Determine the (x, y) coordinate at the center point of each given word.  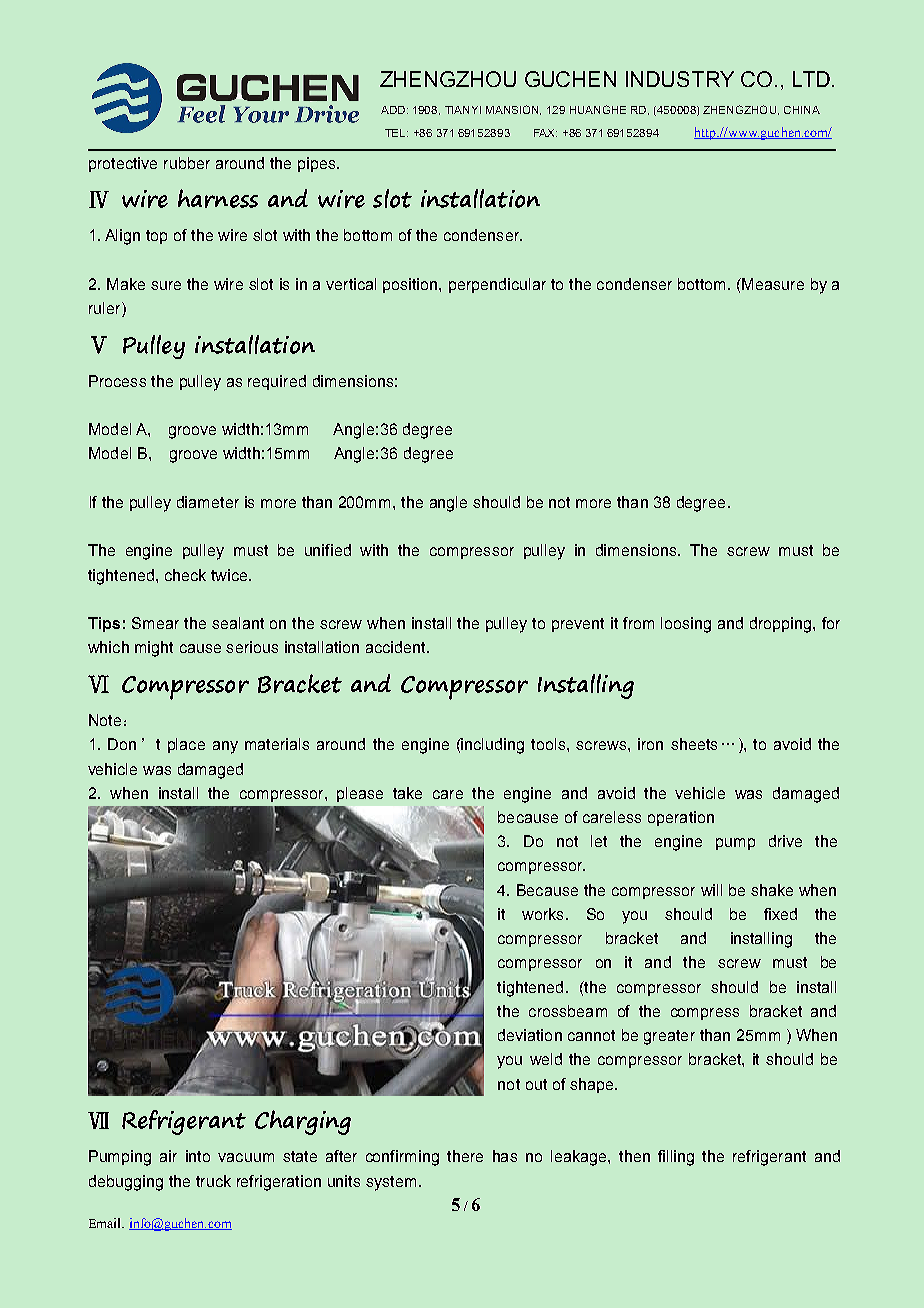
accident (397, 647)
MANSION (513, 110)
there (465, 1156)
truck (213, 1181)
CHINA (802, 110)
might (154, 649)
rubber (187, 163)
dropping (782, 625)
